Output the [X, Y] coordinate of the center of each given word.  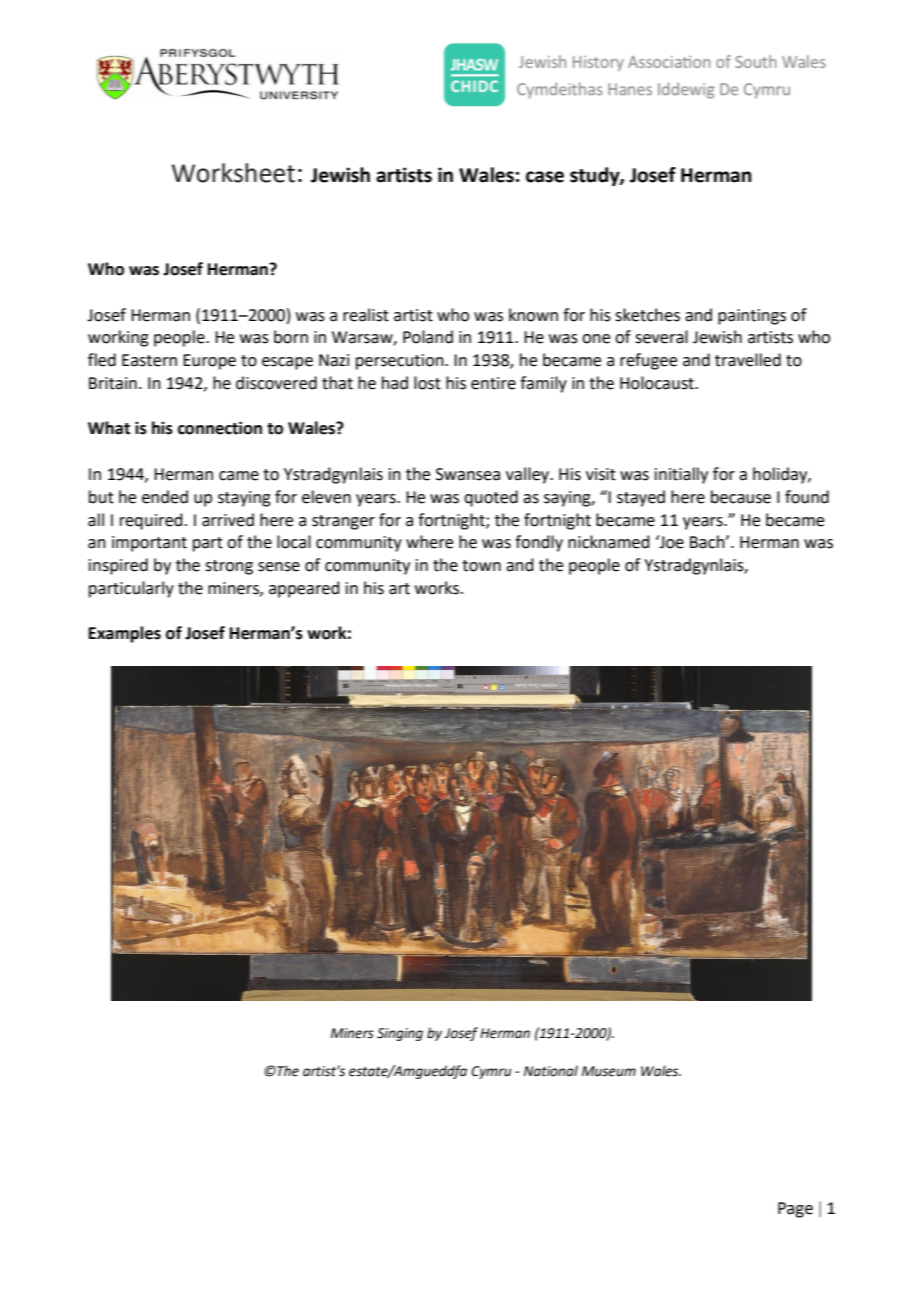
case [545, 177]
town [481, 566]
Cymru [491, 1072]
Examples [125, 634]
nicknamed [609, 542]
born [291, 337]
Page [795, 1210]
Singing [400, 1034]
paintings [752, 317]
